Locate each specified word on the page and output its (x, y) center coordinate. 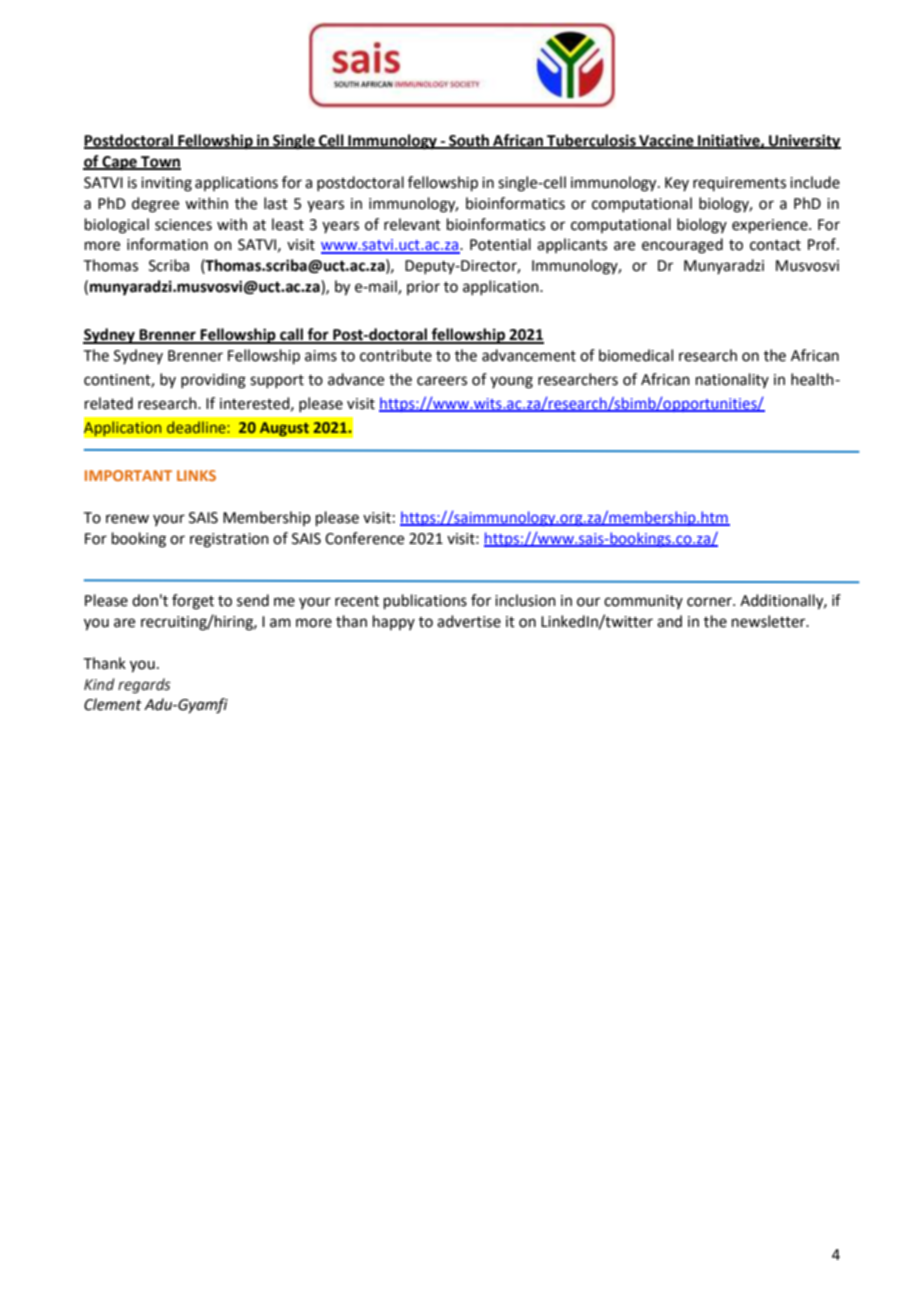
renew (127, 519)
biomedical (636, 355)
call (292, 335)
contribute (396, 355)
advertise (469, 621)
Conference (364, 538)
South (469, 141)
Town (160, 163)
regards (144, 686)
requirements (739, 184)
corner (710, 602)
